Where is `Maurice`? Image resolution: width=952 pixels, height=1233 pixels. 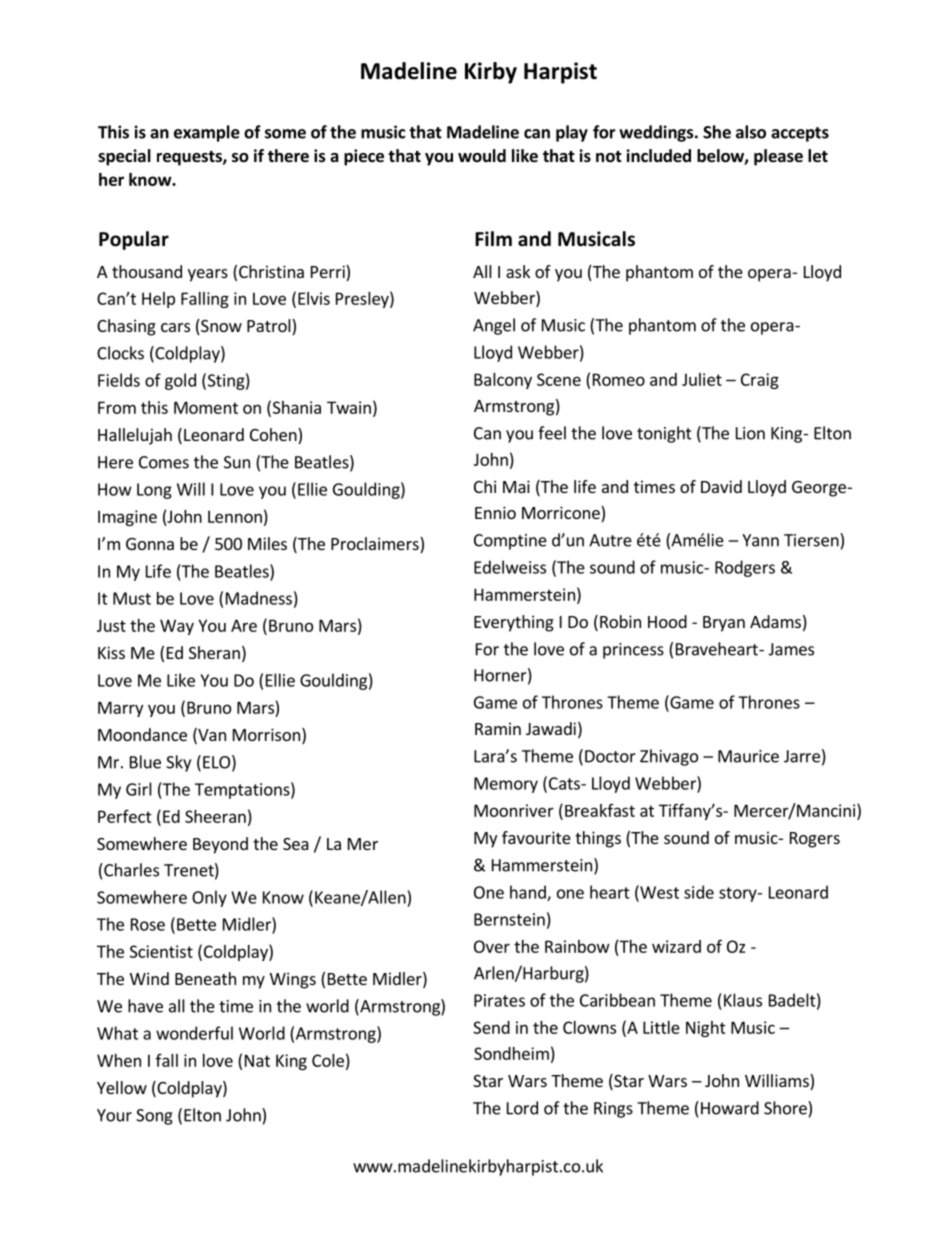 Maurice is located at coordinates (748, 756).
